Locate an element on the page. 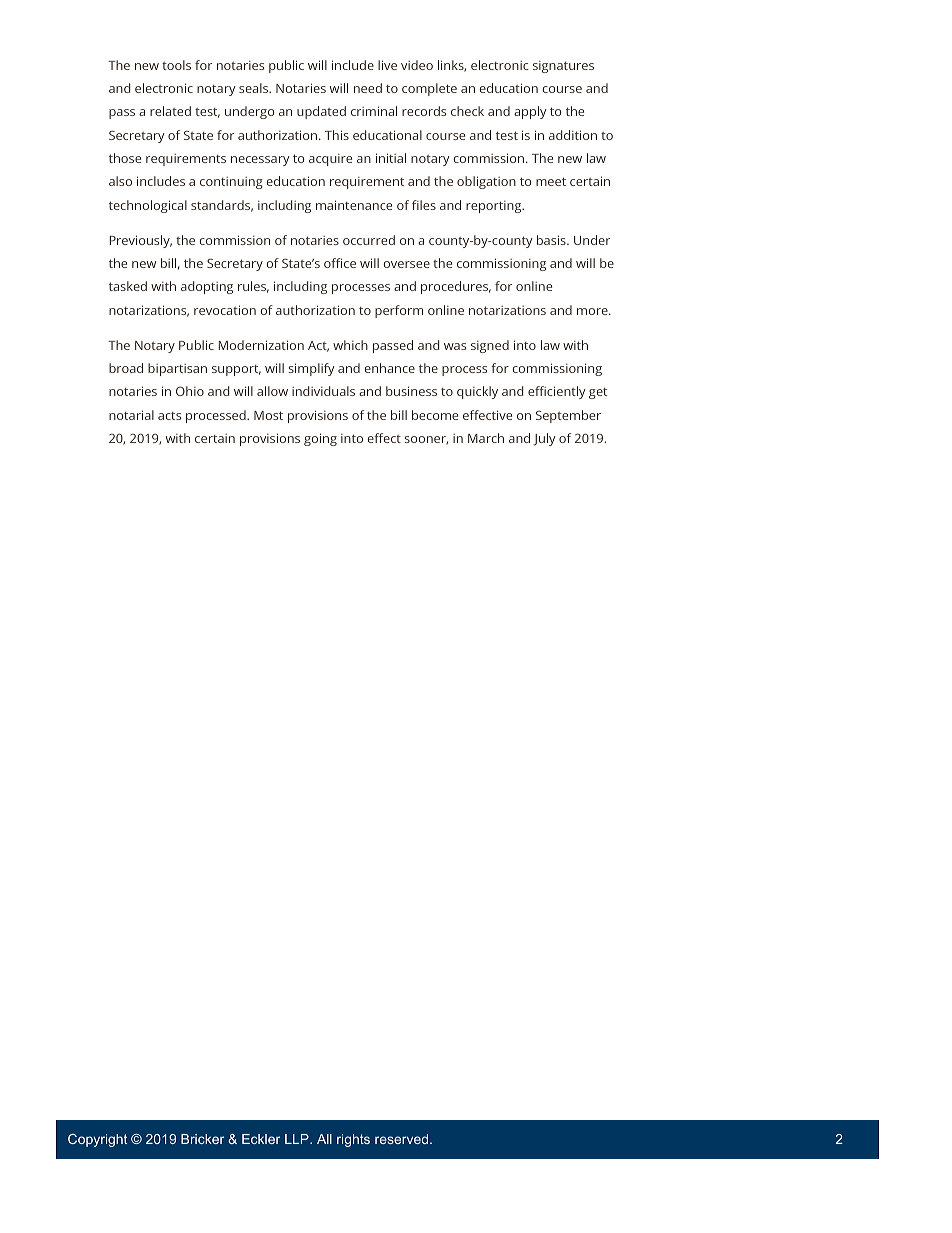 Image resolution: width=952 pixels, height=1233 pixels. bipartisan is located at coordinates (177, 369).
